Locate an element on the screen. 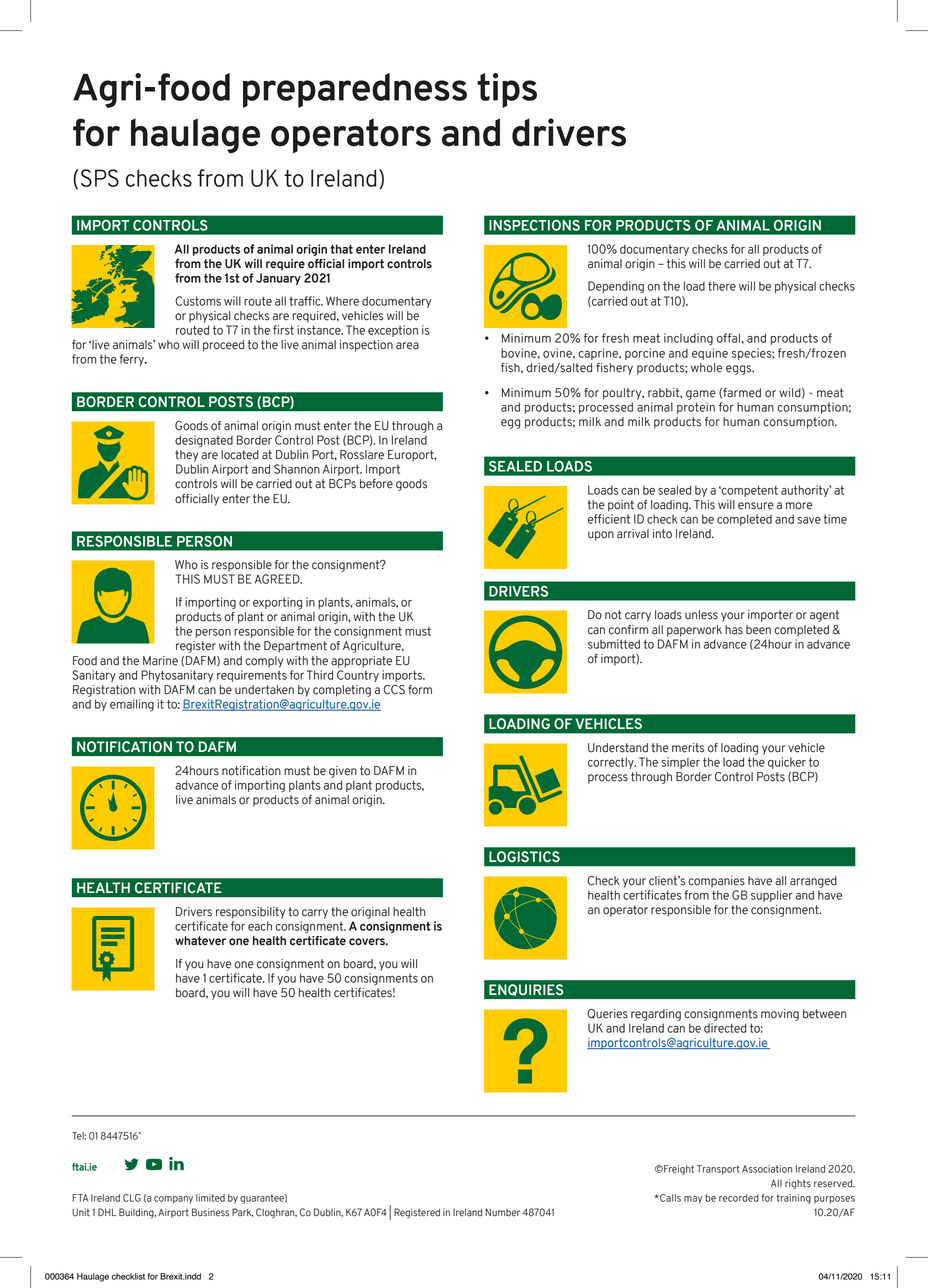  whatever is located at coordinates (200, 941).
